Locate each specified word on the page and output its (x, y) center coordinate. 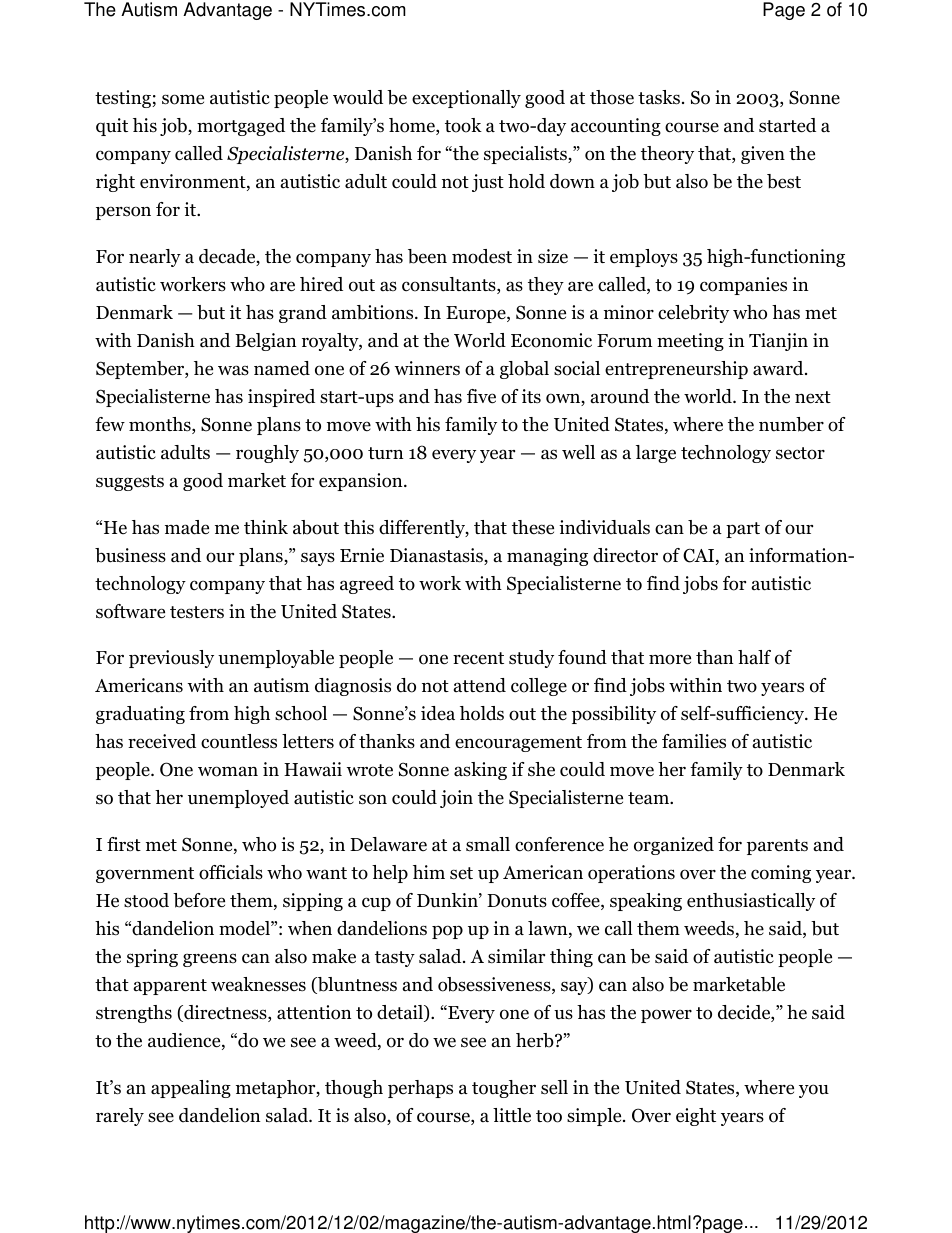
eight (696, 1117)
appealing (191, 1089)
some (183, 99)
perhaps (420, 1089)
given (763, 155)
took (463, 125)
